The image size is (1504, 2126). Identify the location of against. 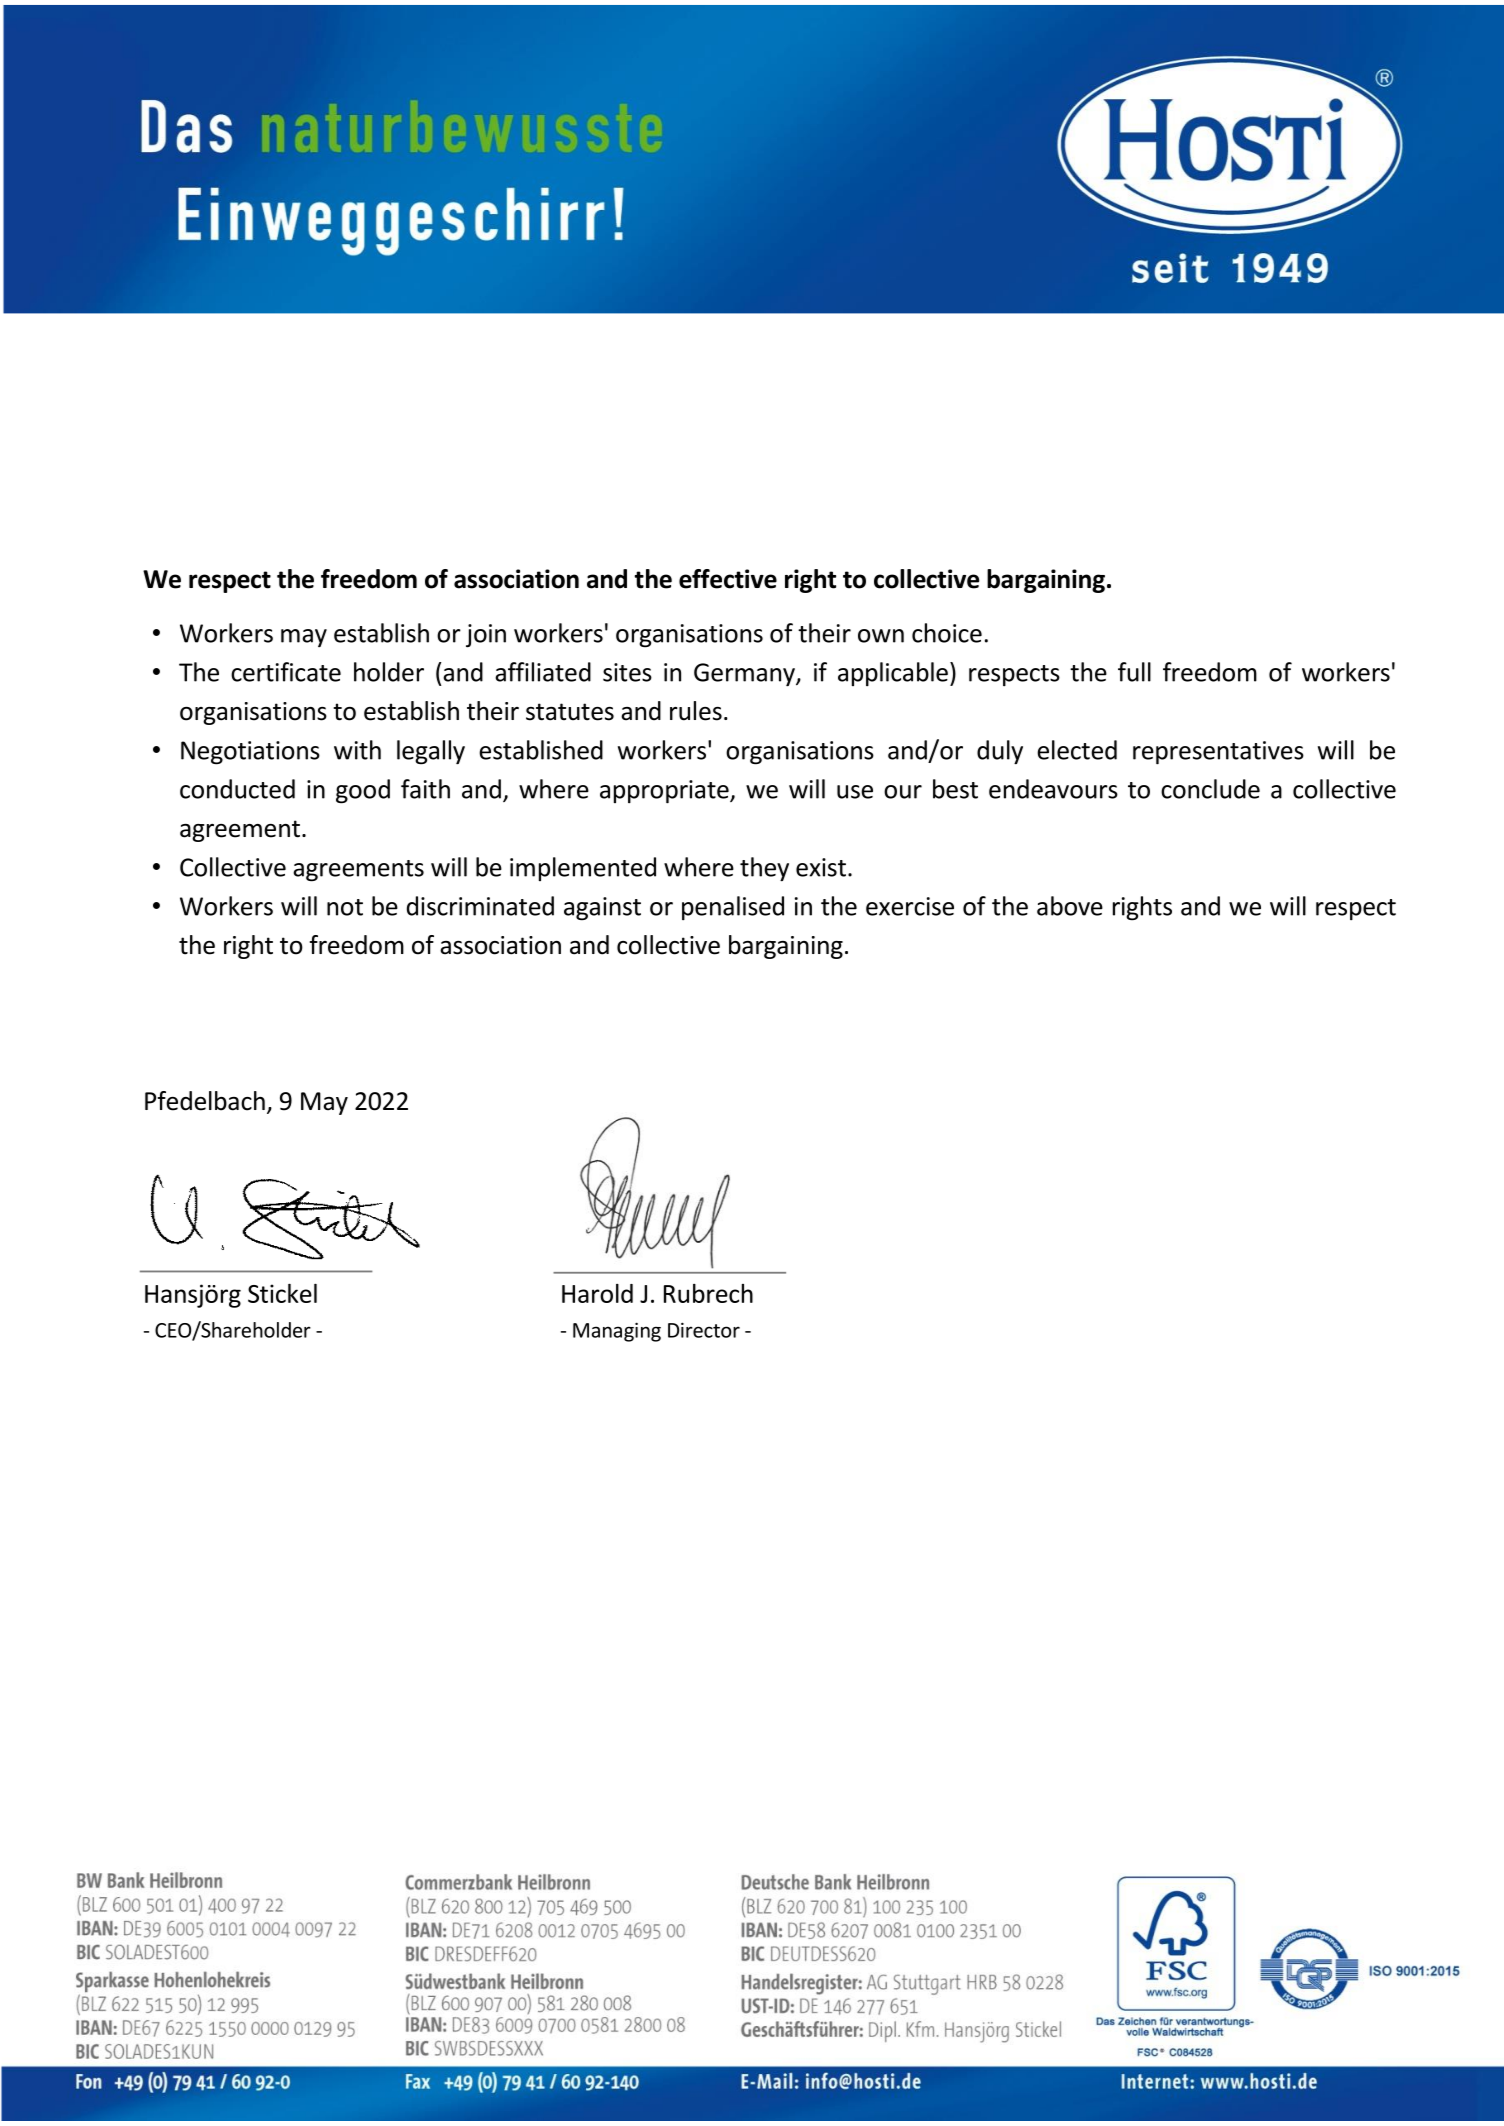
(602, 909).
